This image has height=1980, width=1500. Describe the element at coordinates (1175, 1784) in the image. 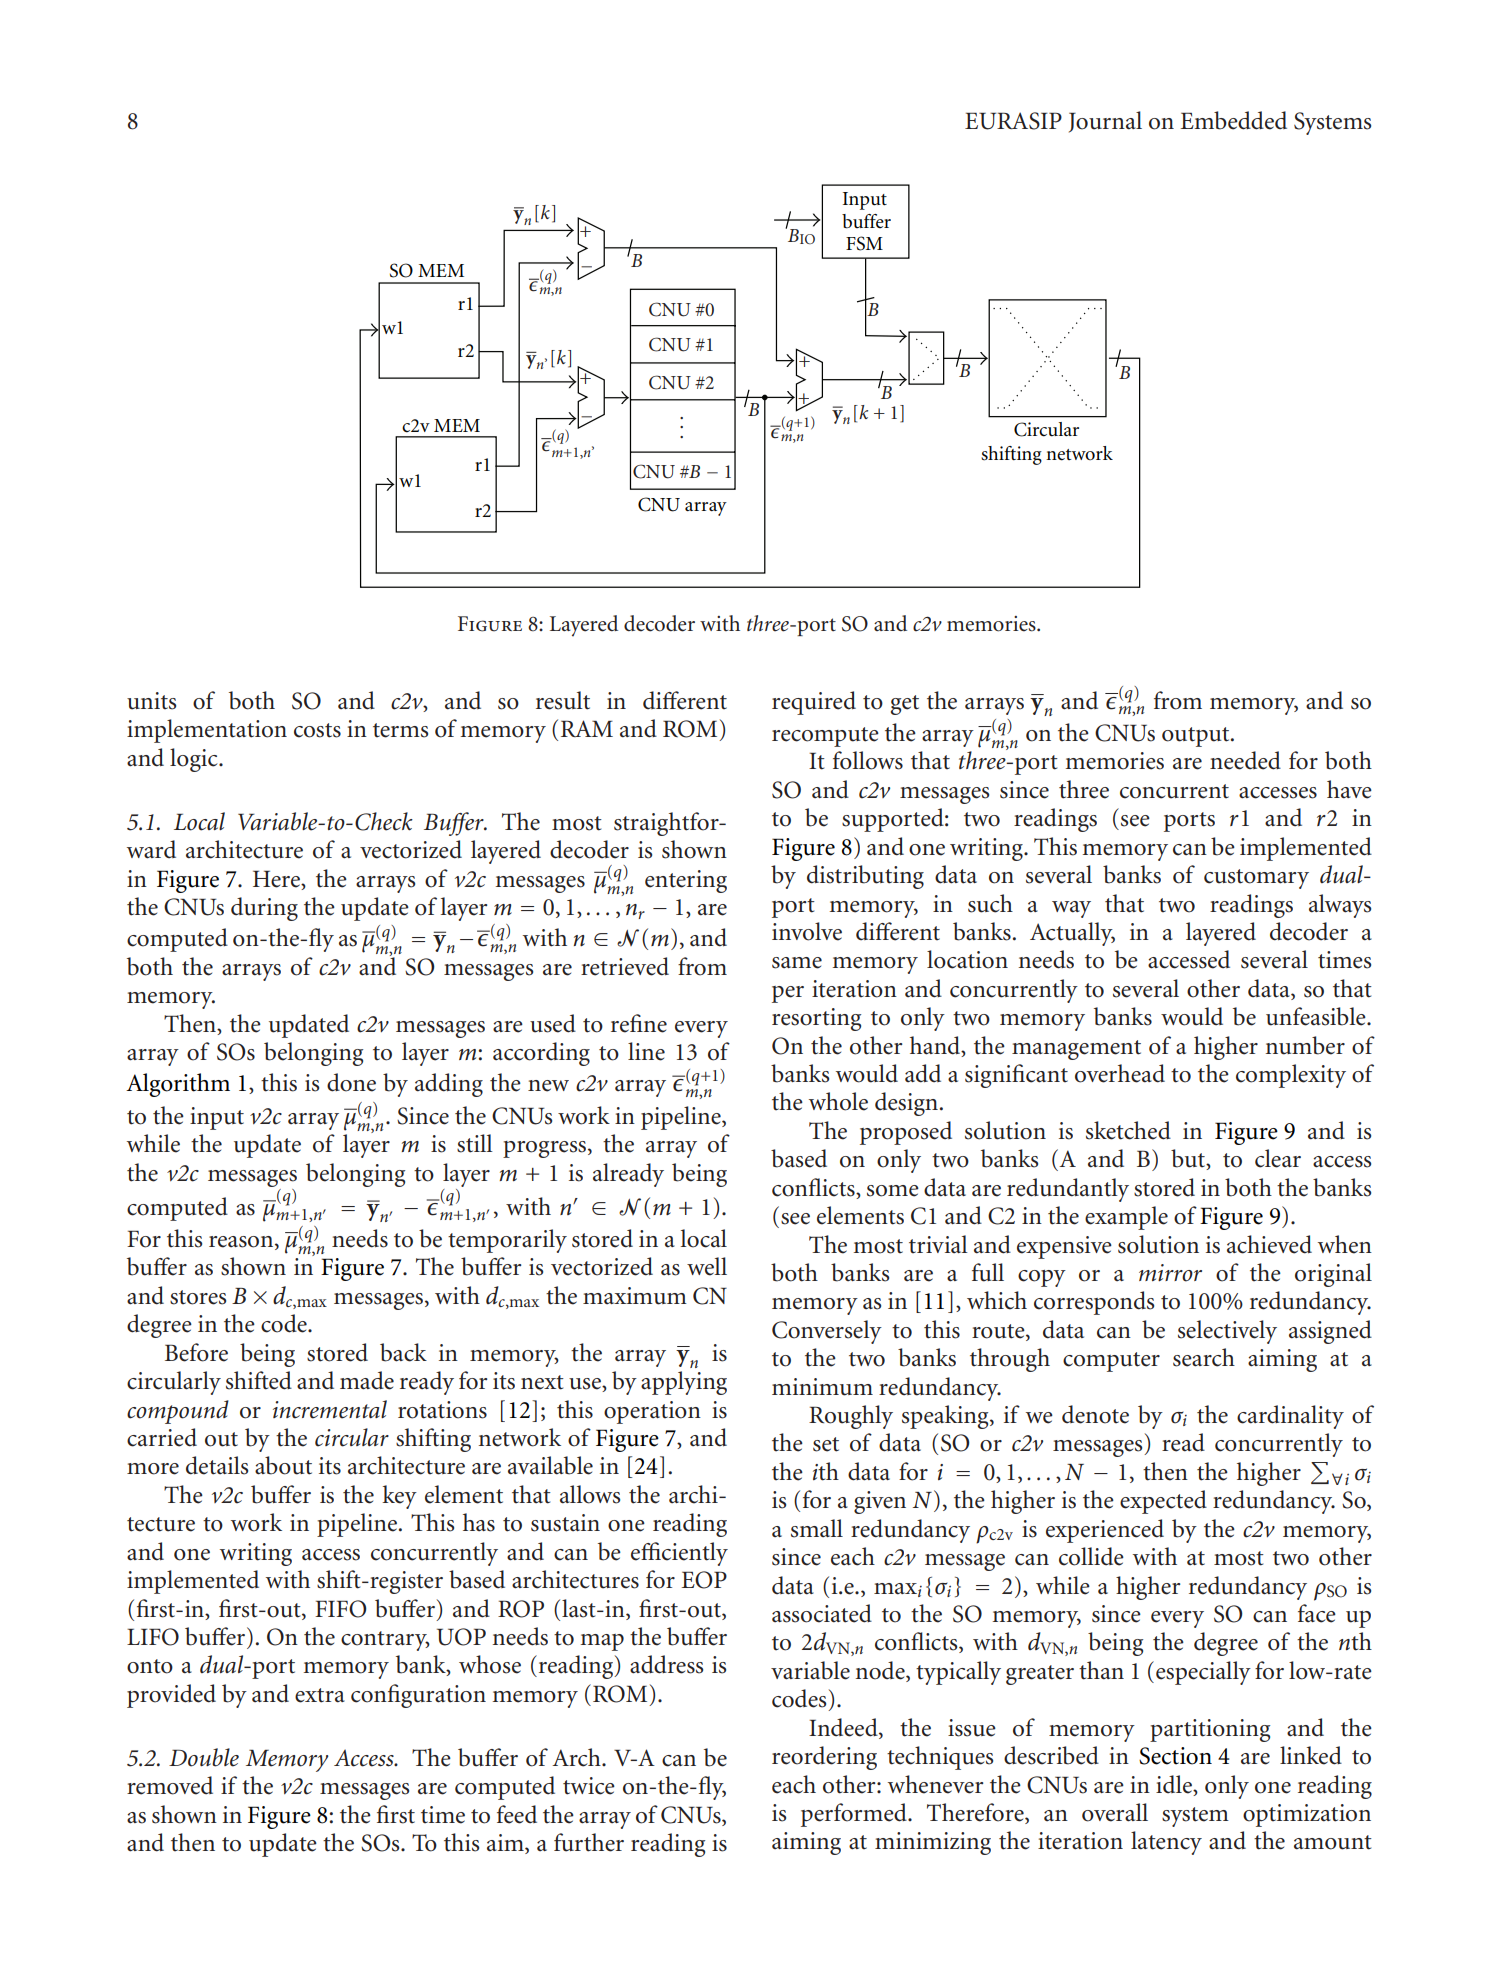

I see `idle` at that location.
